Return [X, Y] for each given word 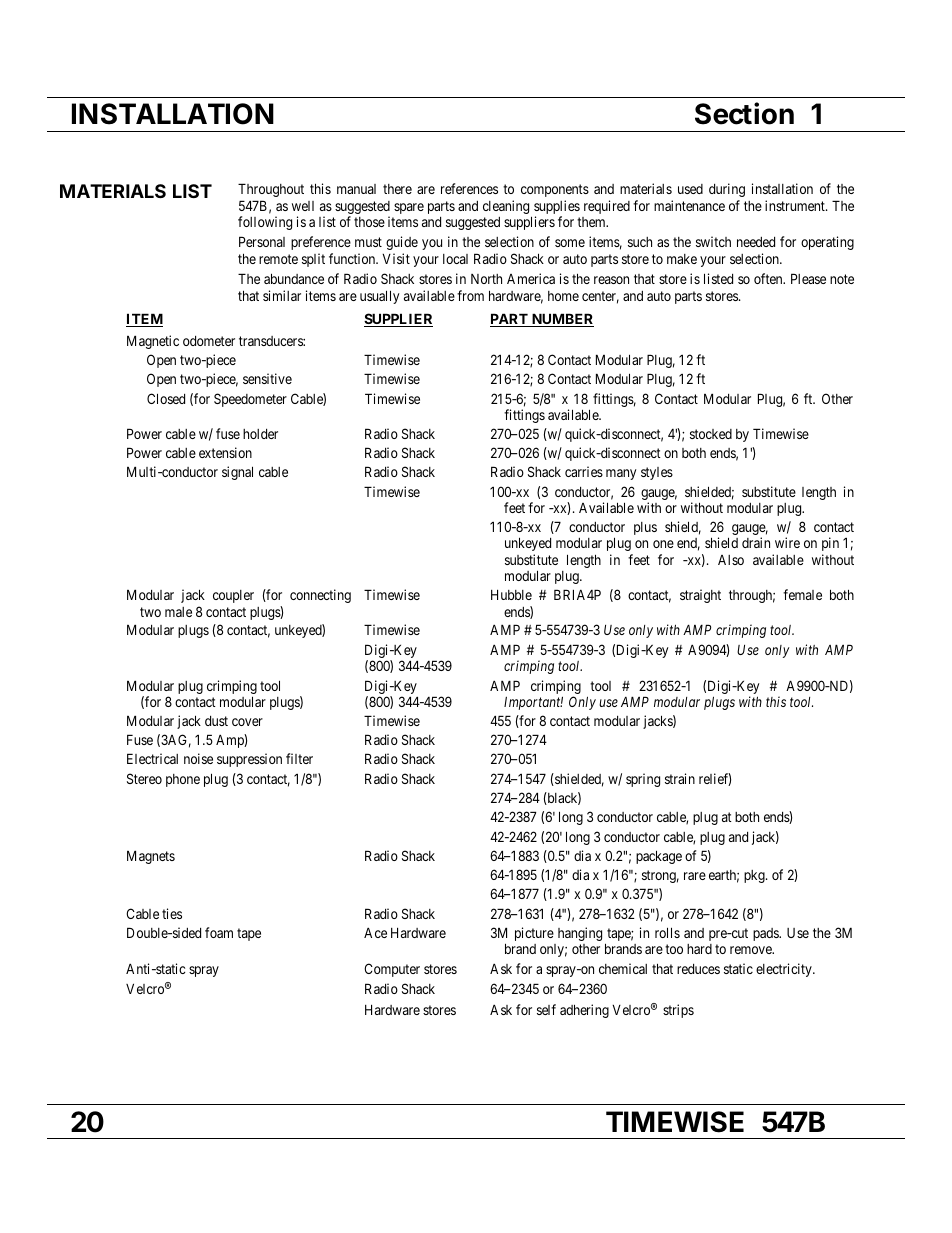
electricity [785, 970]
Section [744, 113]
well [303, 206]
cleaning [507, 208]
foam [219, 932]
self [546, 1009]
